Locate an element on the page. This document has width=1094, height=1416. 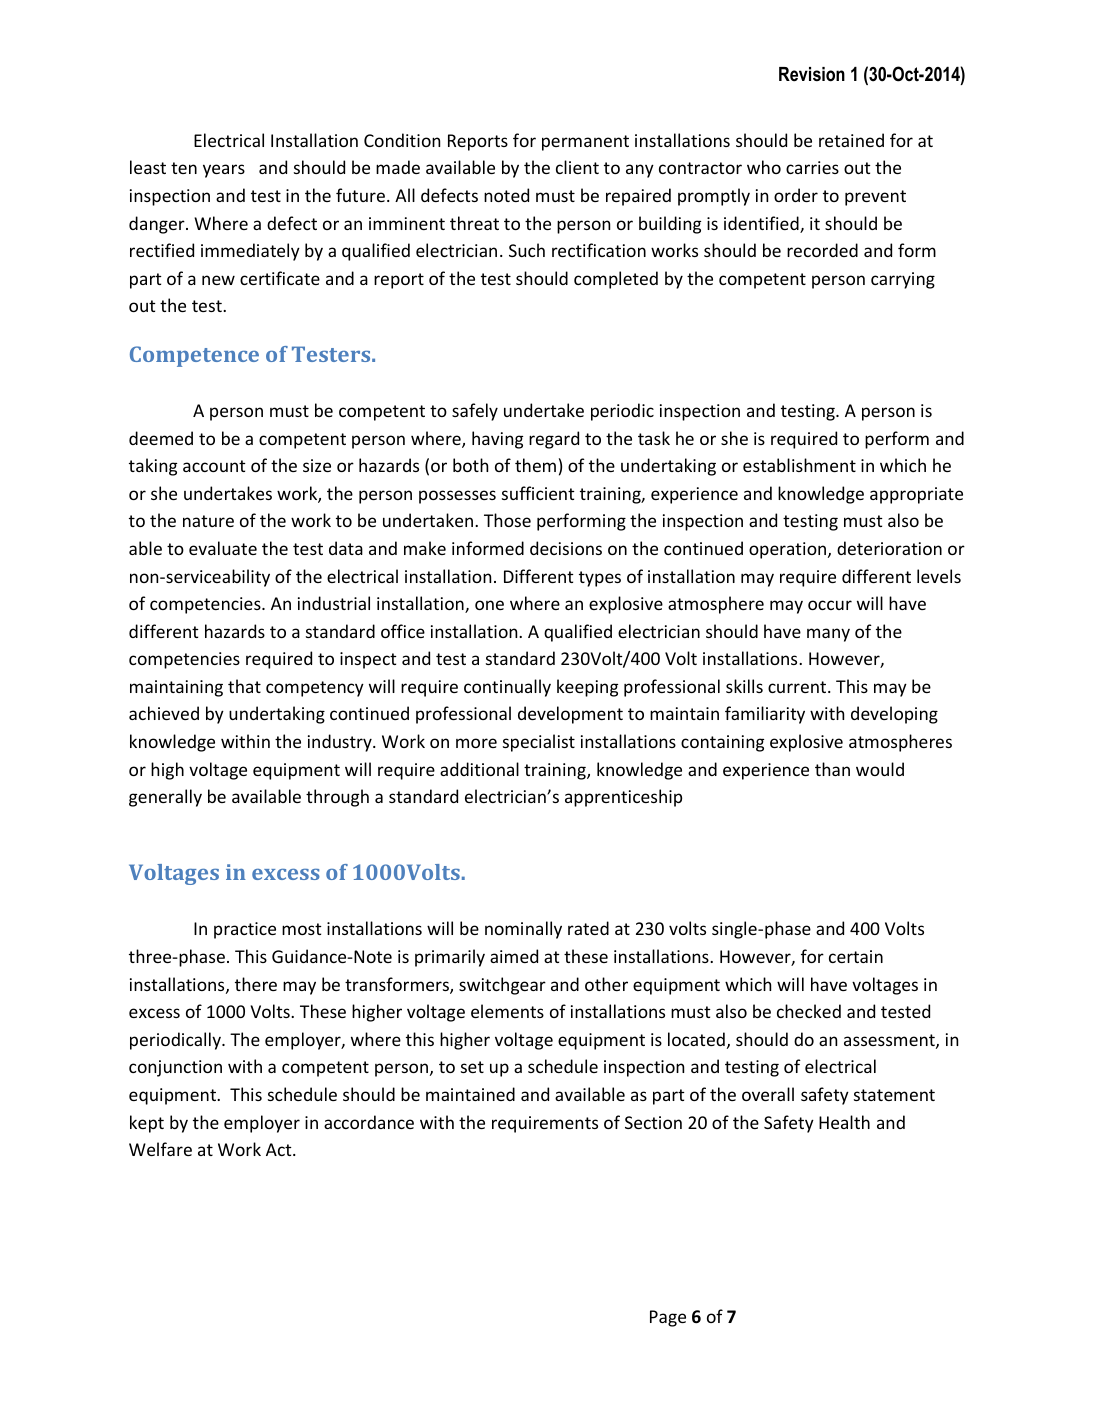
development is located at coordinates (570, 715).
